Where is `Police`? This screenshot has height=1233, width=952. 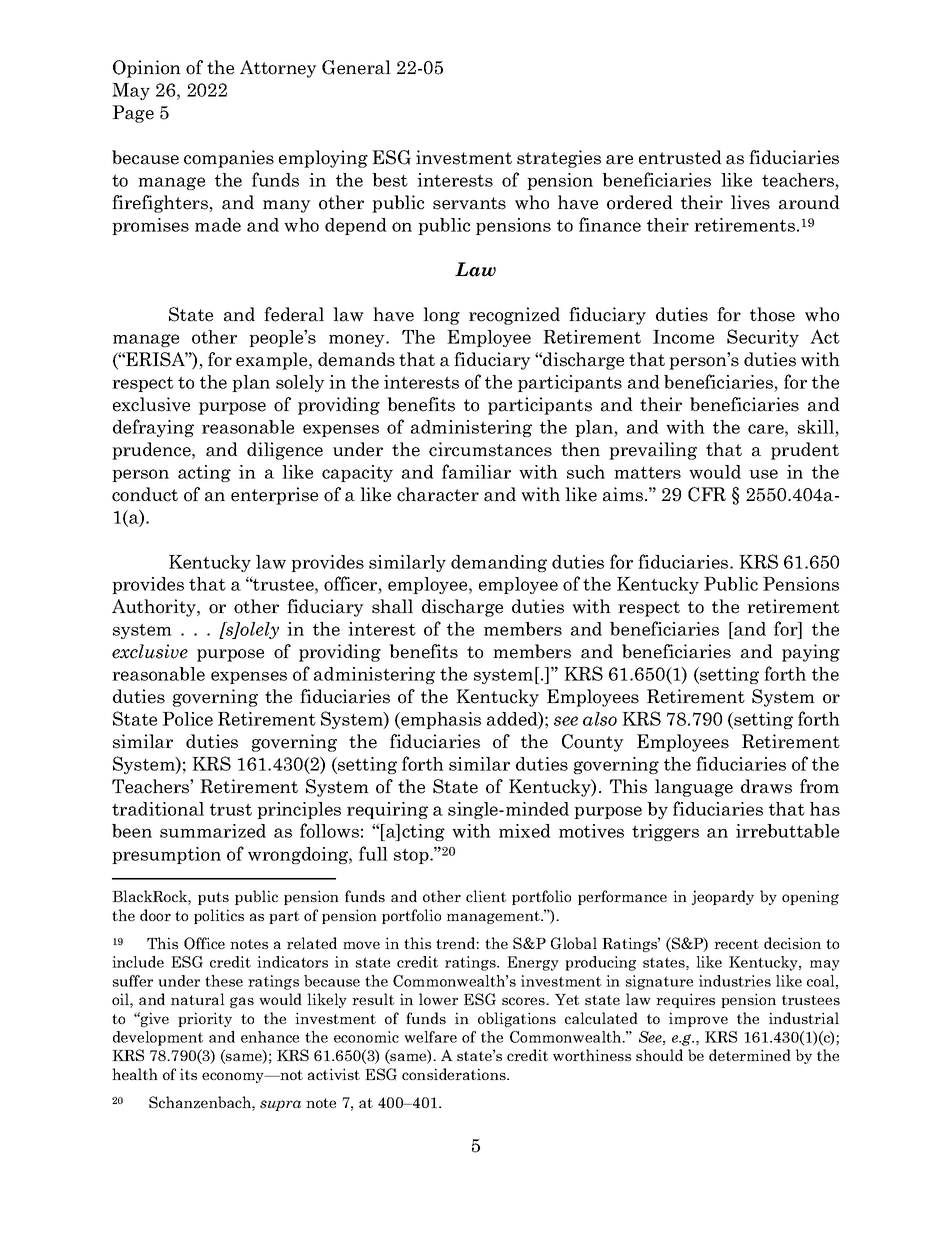 Police is located at coordinates (187, 719).
